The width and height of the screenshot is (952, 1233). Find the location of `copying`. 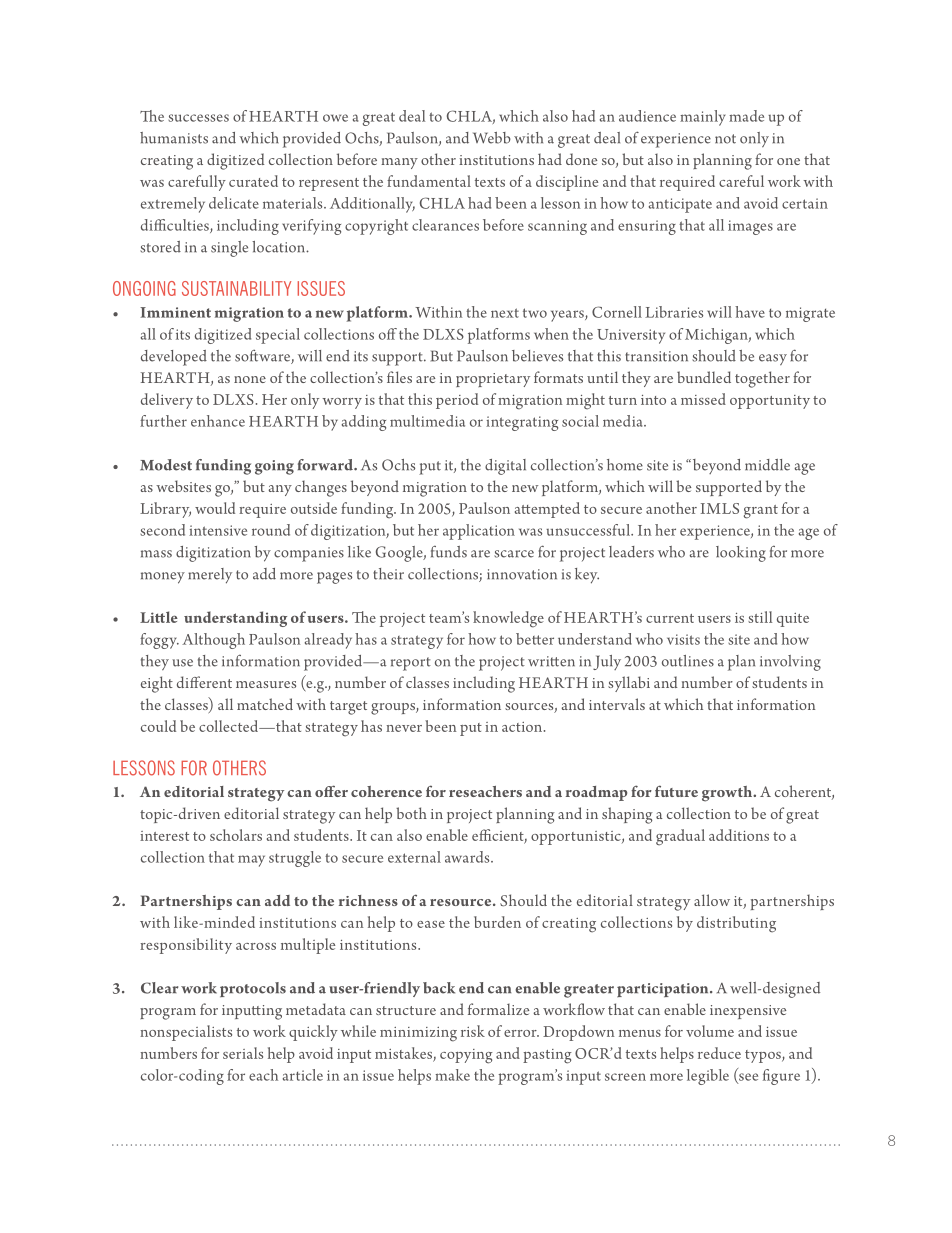

copying is located at coordinates (466, 1056).
